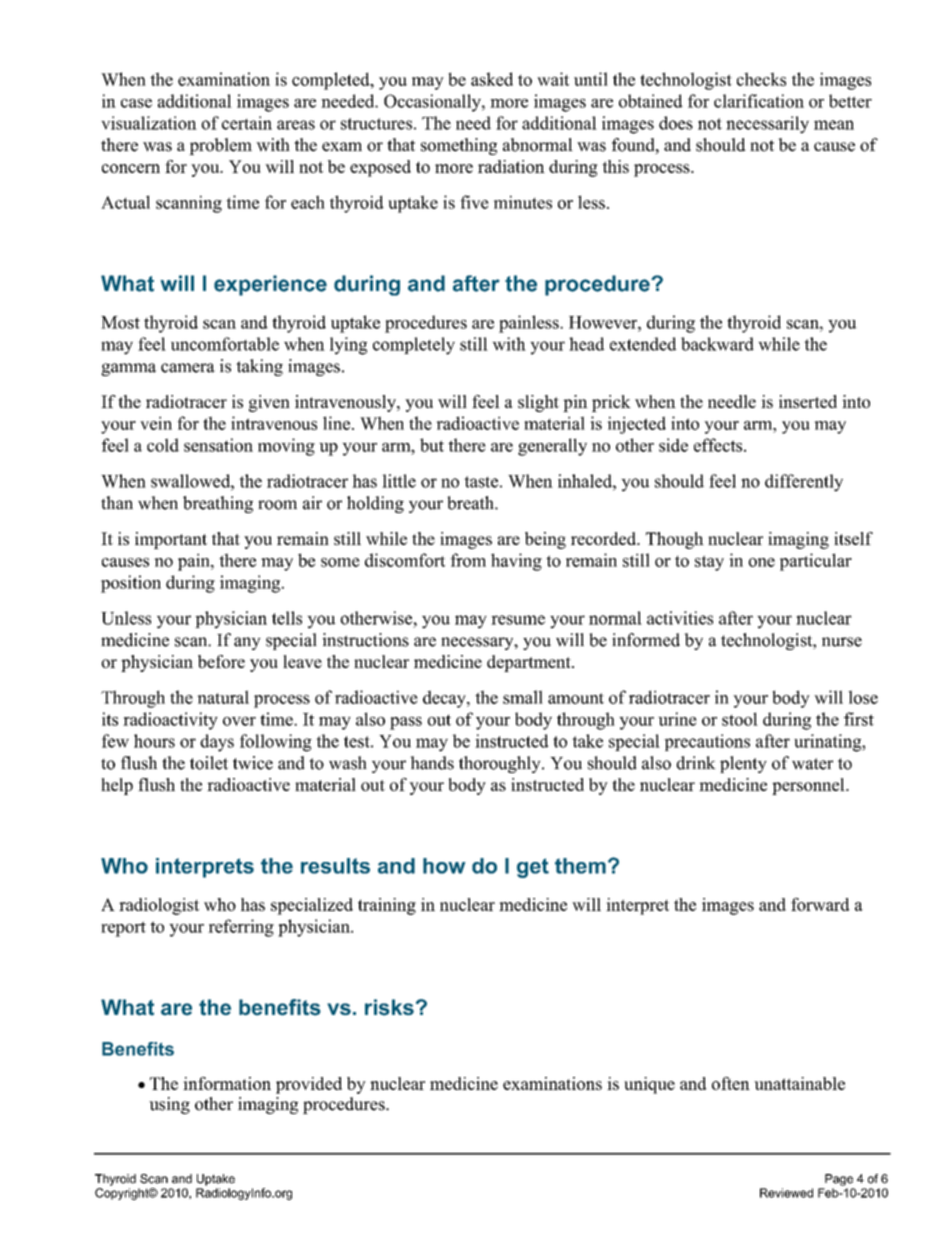 This screenshot has height=1233, width=952. Describe the element at coordinates (767, 125) in the screenshot. I see `necessarily` at that location.
